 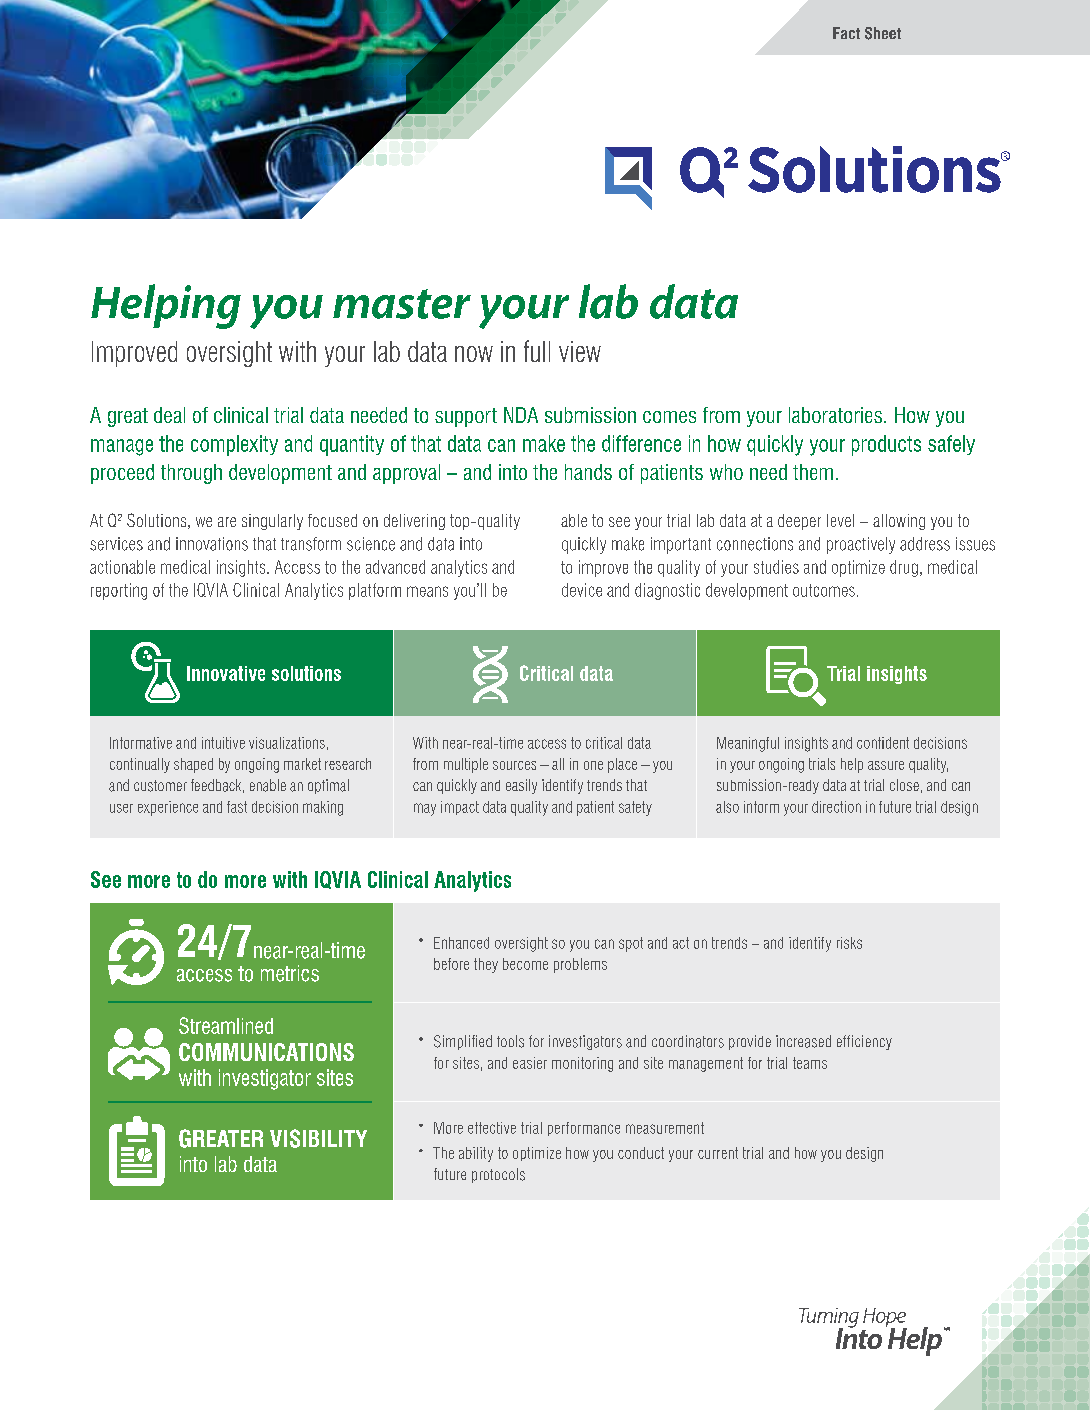 I want to click on drug, so click(x=904, y=568).
